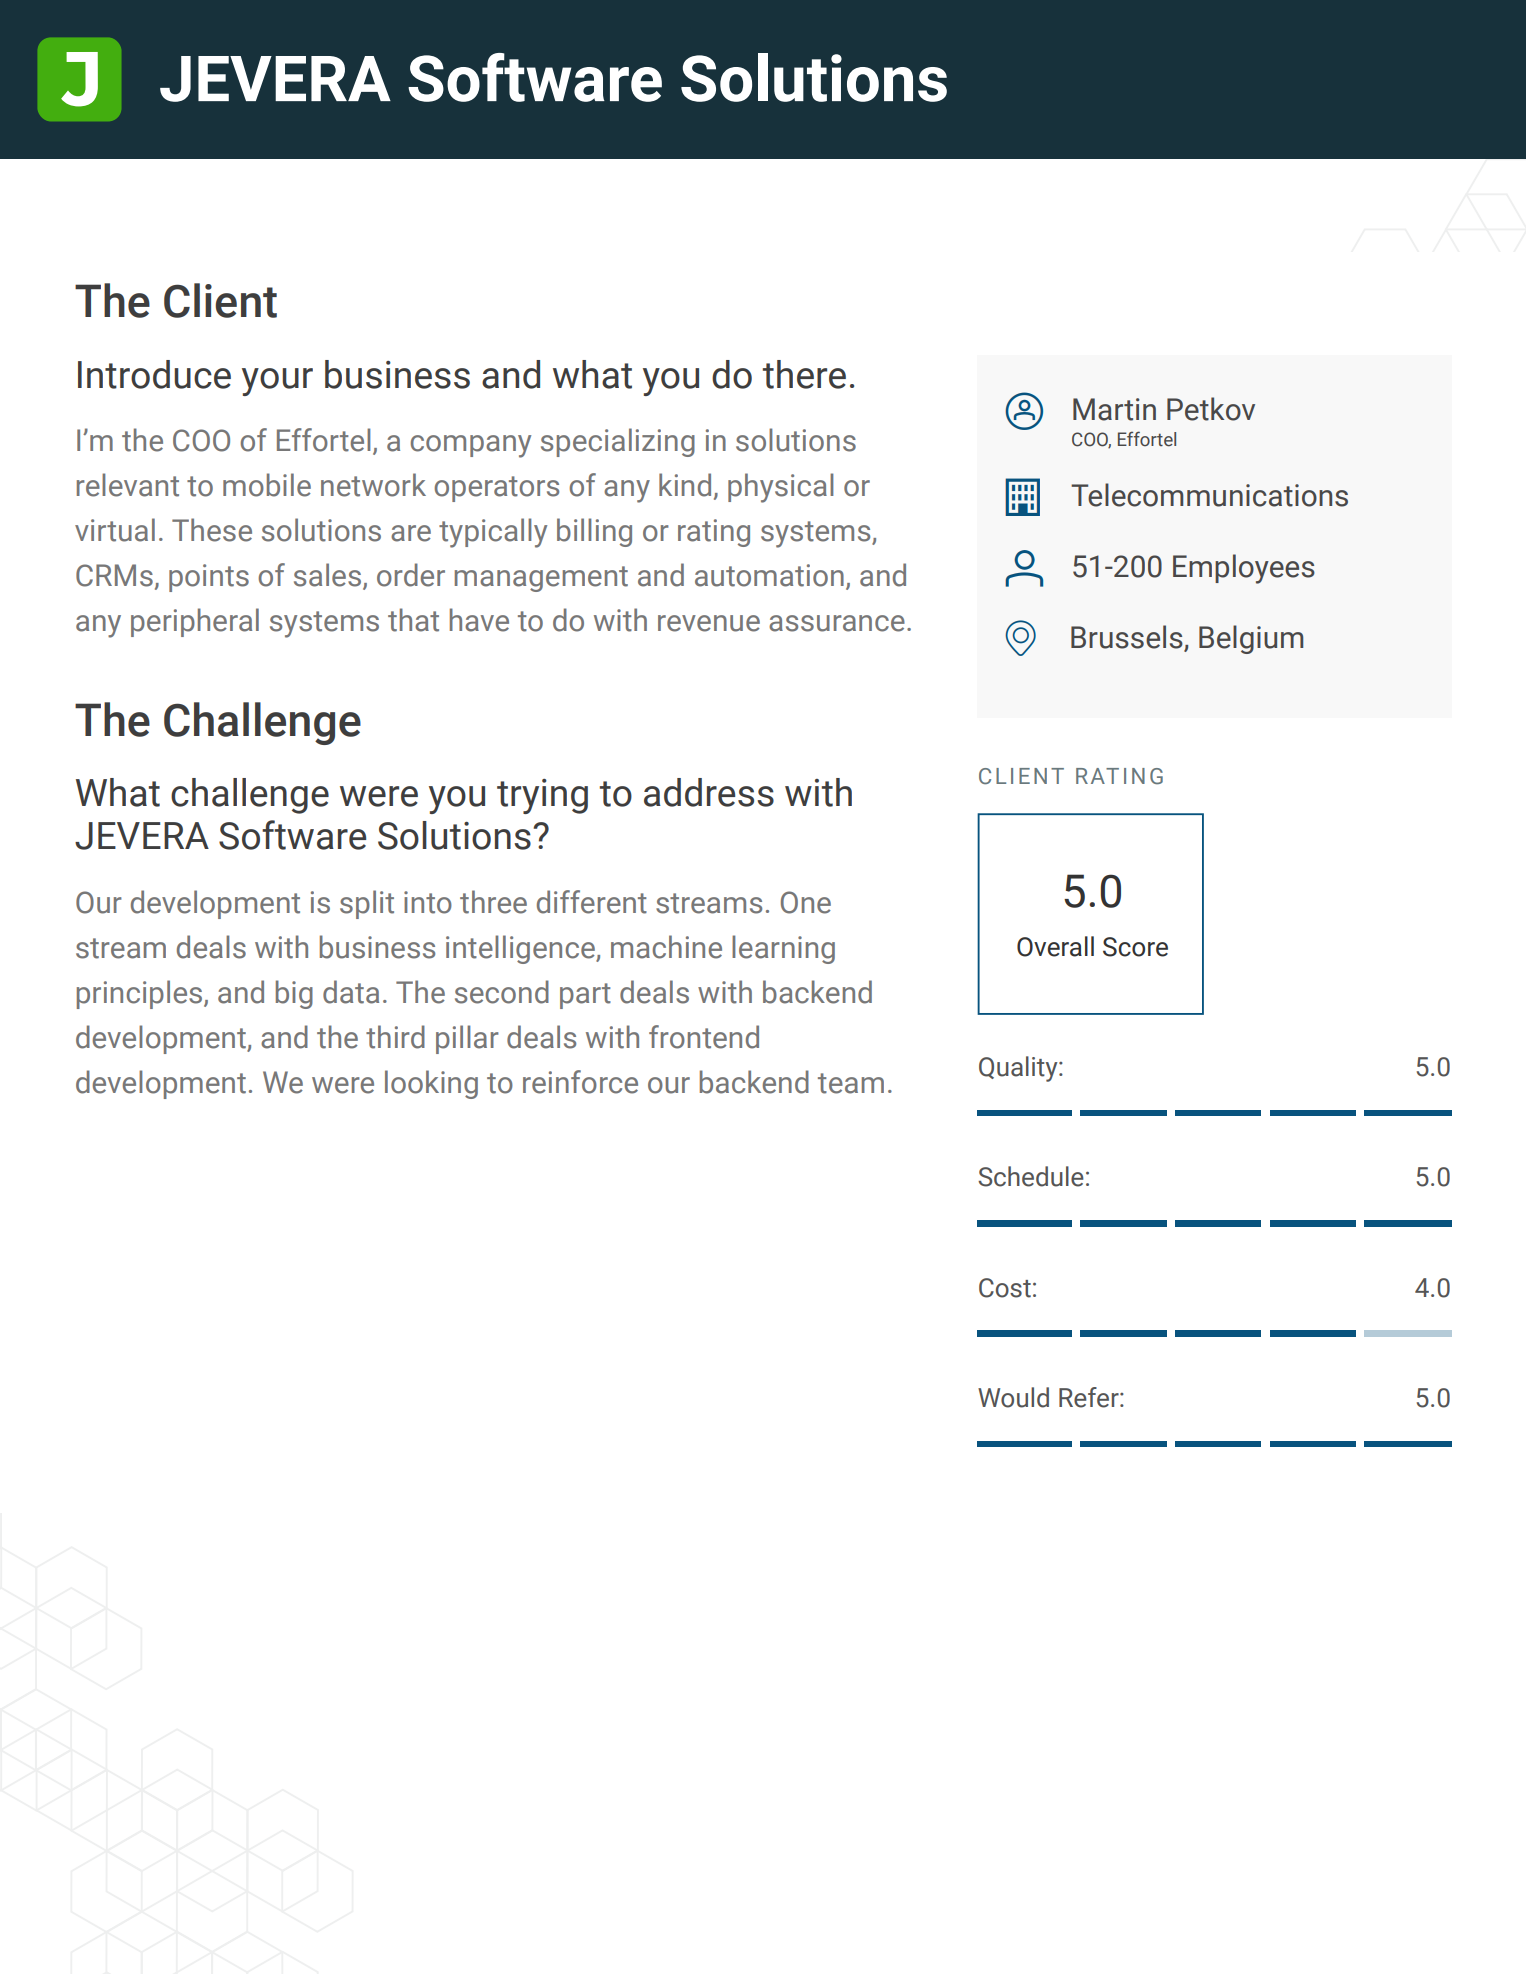 The image size is (1526, 1974). What do you see at coordinates (395, 1037) in the image?
I see `third` at bounding box center [395, 1037].
